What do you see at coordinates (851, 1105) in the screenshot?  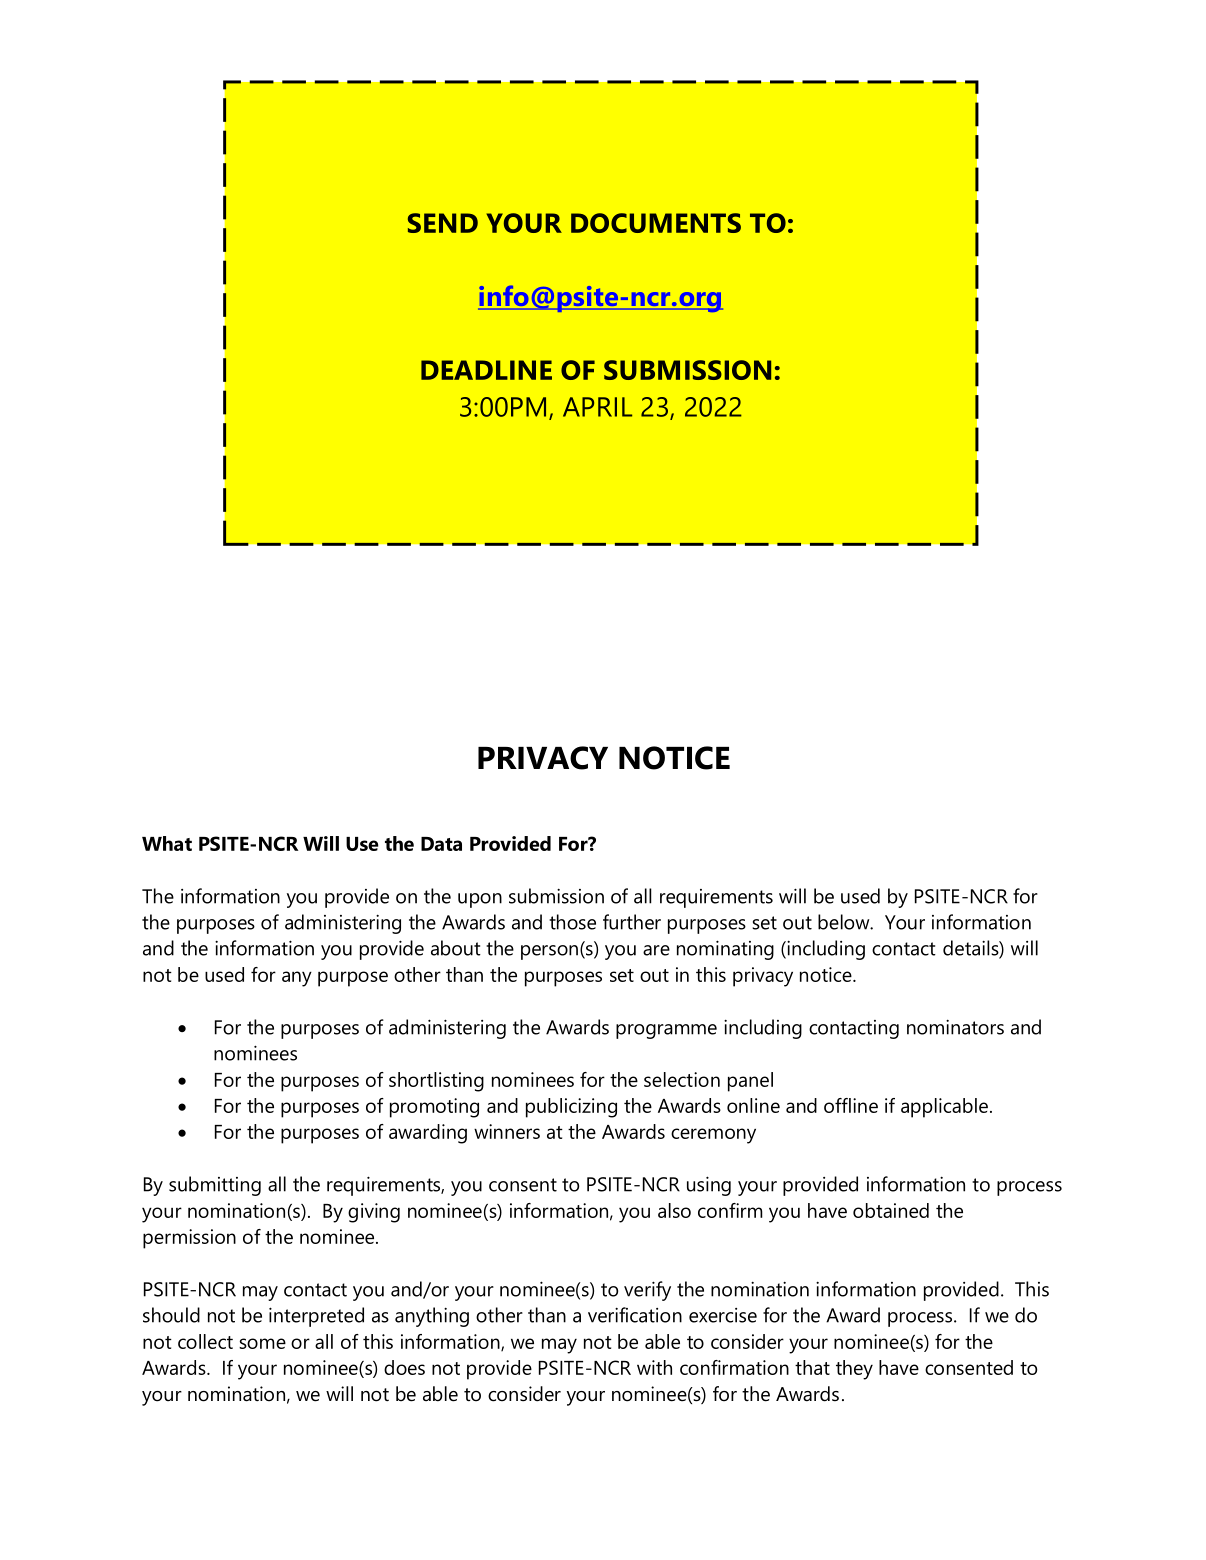 I see `offline` at bounding box center [851, 1105].
